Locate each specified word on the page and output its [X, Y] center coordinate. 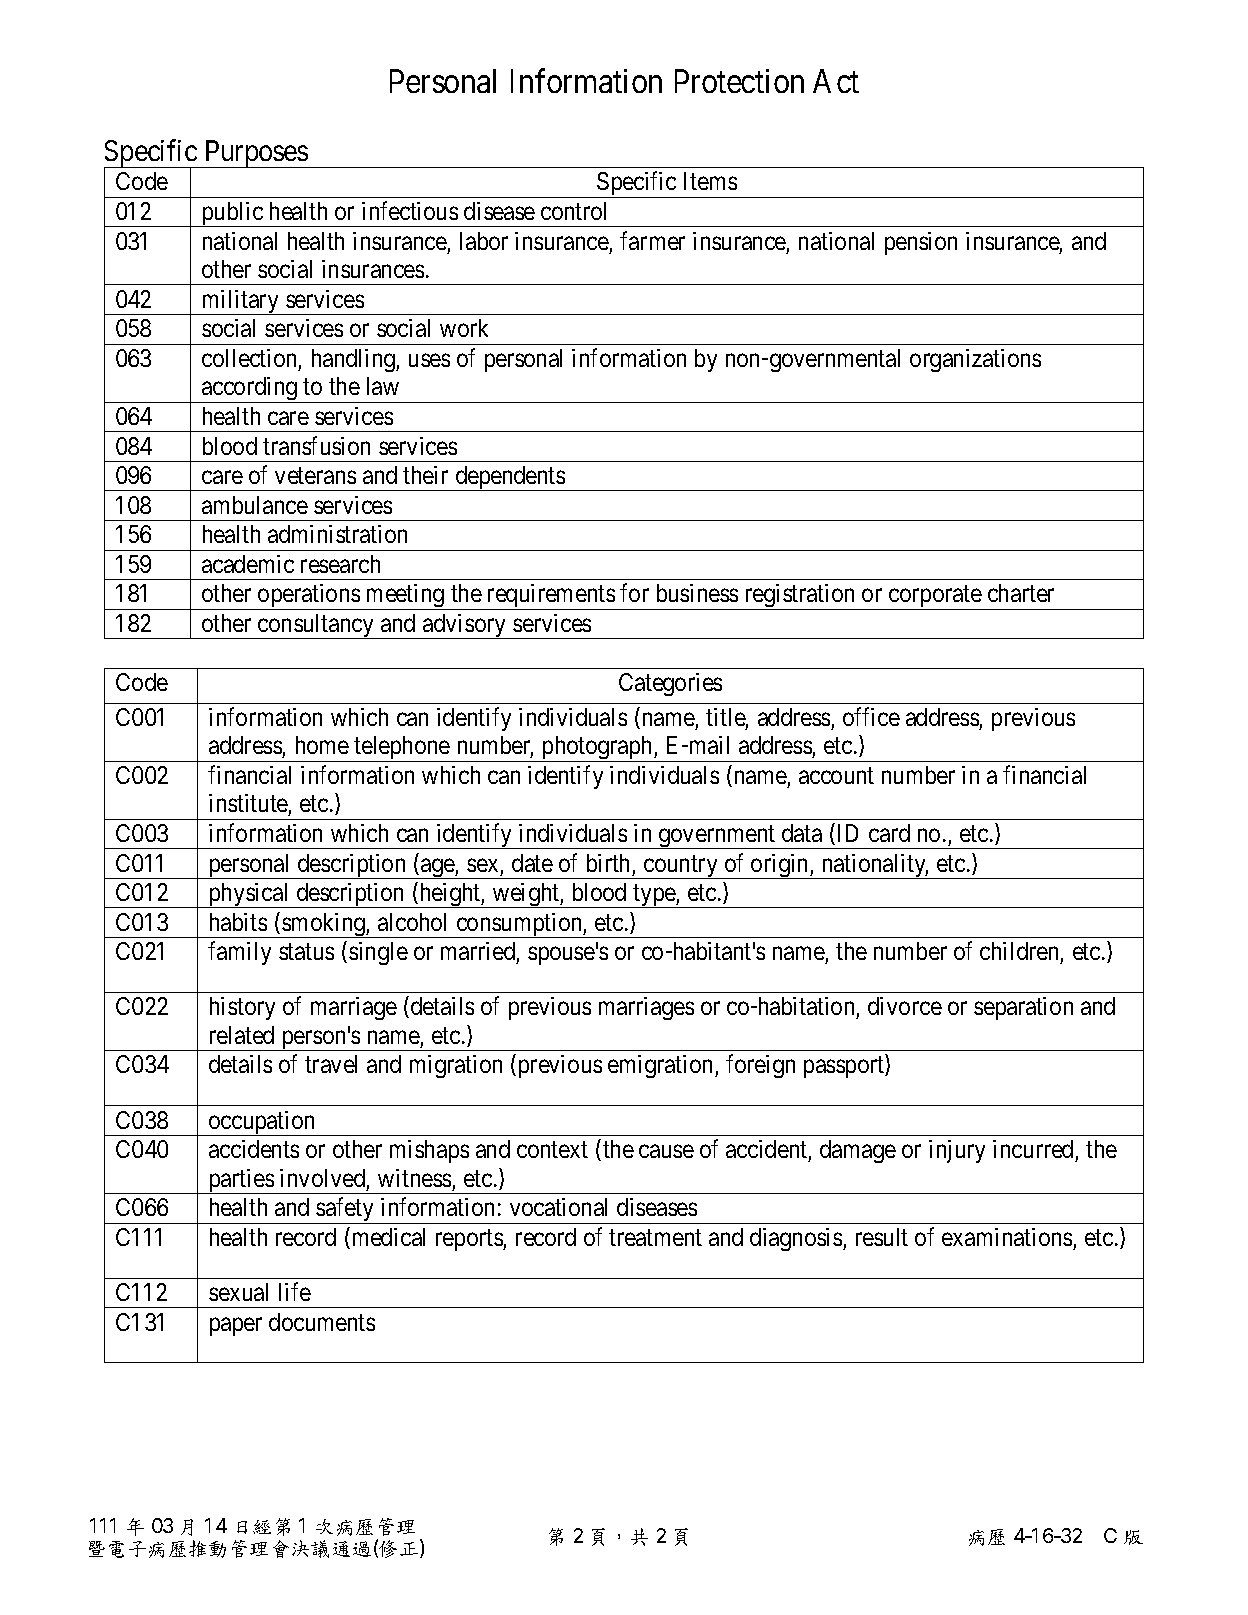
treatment [655, 1238]
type [654, 896]
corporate [935, 598]
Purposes [256, 154]
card [889, 833]
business [697, 593]
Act [836, 81]
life [295, 1291]
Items [710, 181]
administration [337, 534]
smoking [323, 925]
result [882, 1237]
